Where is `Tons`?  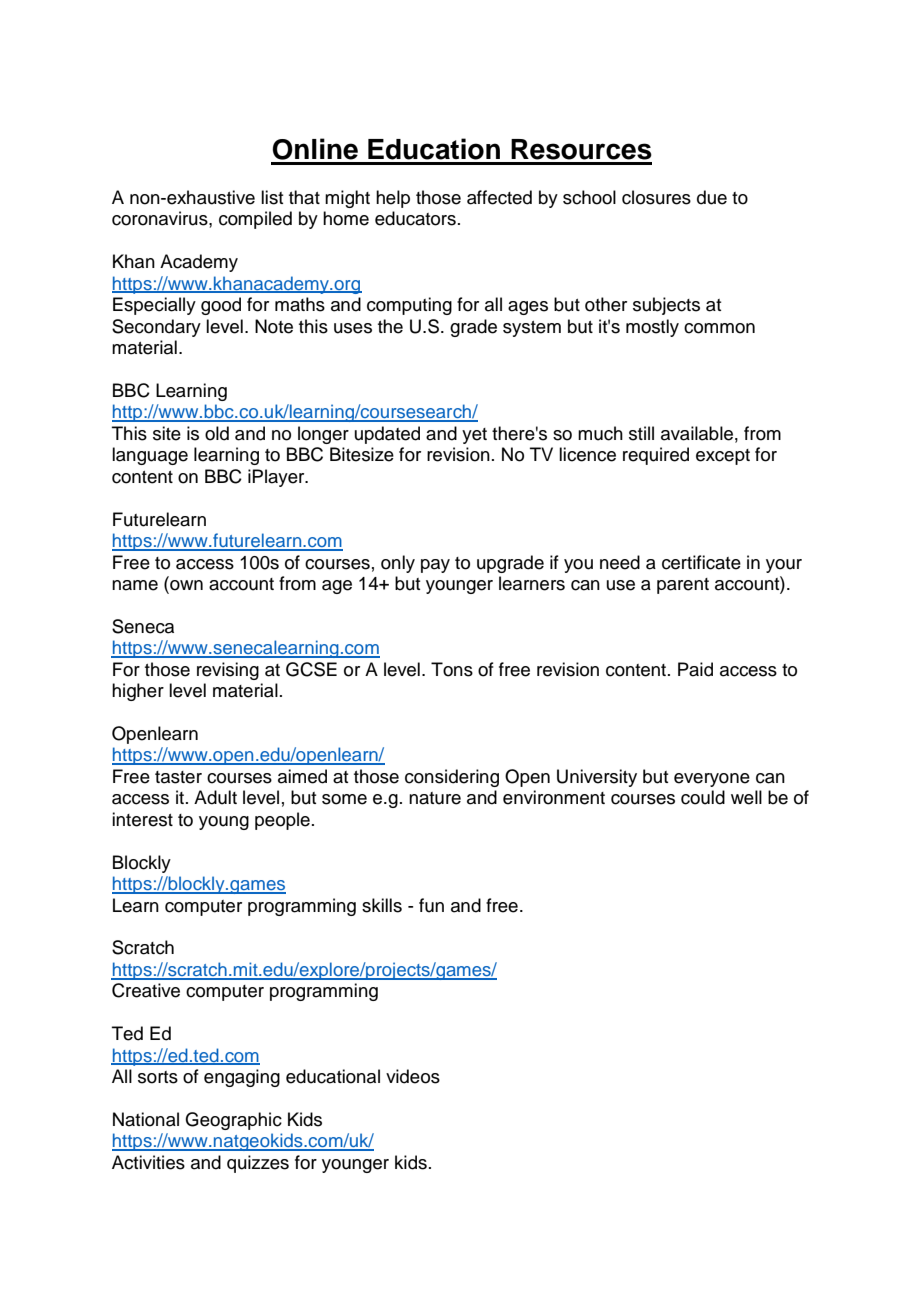
Tons is located at coordinates (452, 669).
